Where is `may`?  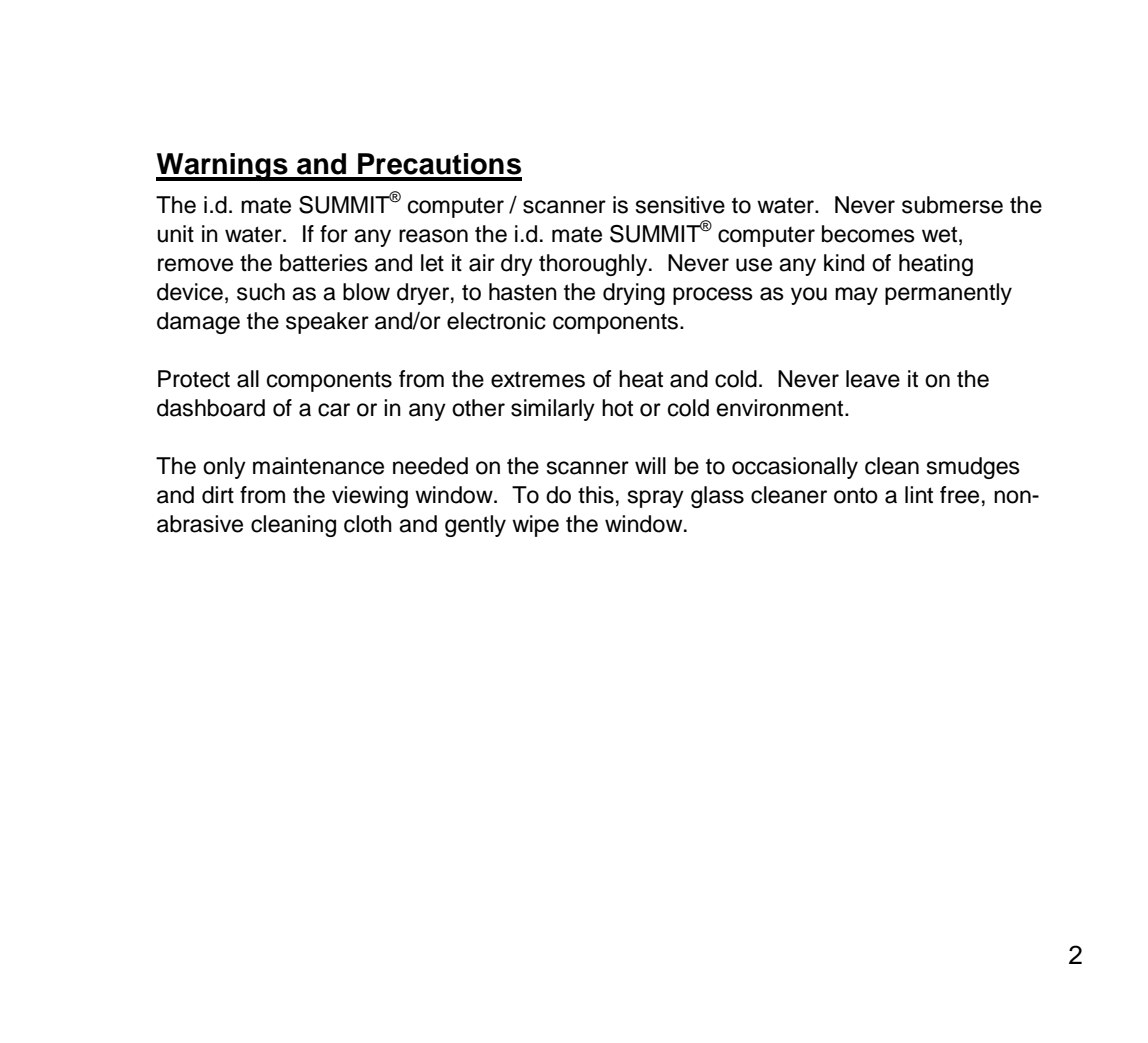
may is located at coordinates (856, 296).
